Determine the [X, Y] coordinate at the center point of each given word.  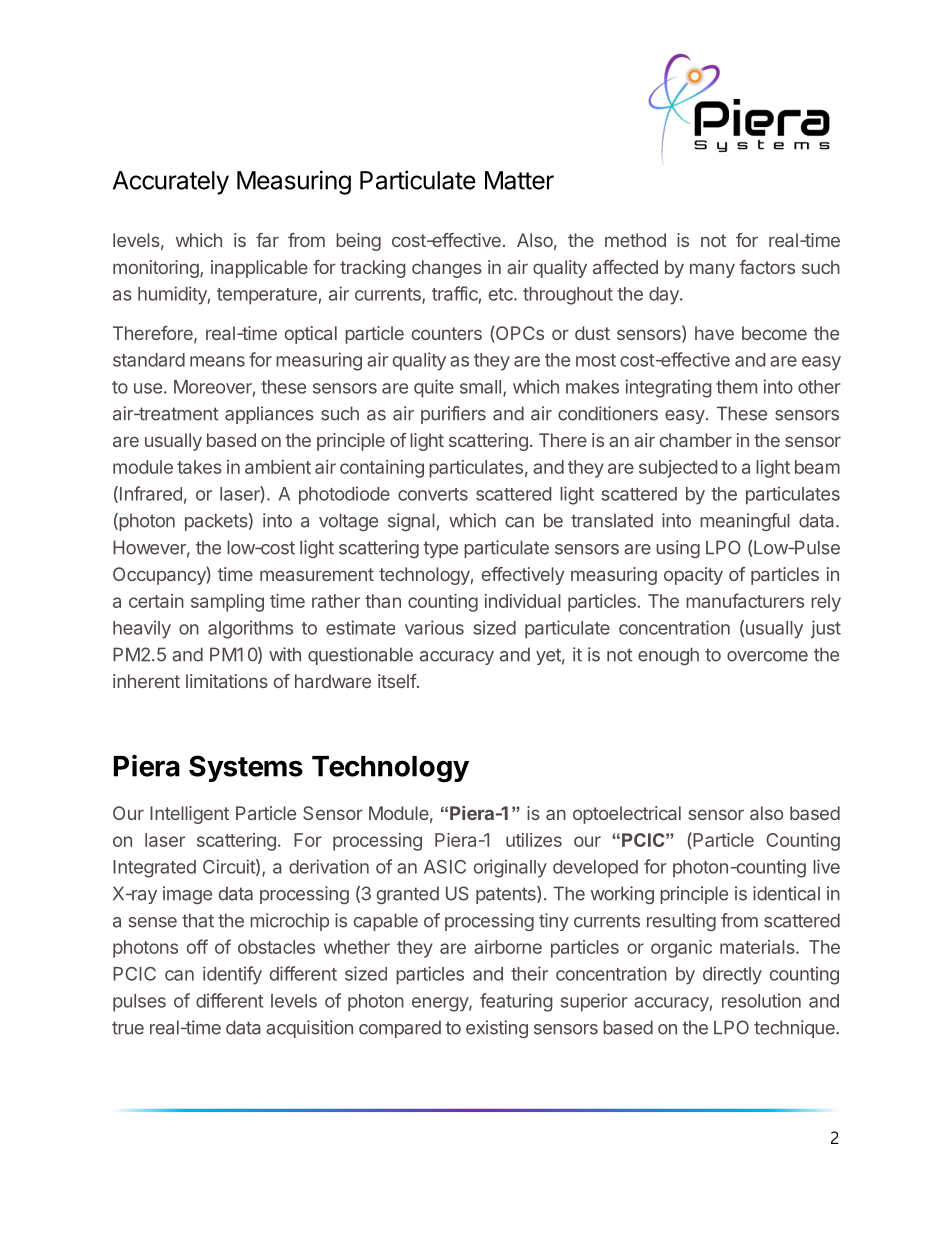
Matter [519, 180]
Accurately [171, 183]
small [480, 387]
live [826, 866]
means [217, 361]
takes [199, 467]
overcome [767, 656]
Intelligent [189, 815]
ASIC [445, 867]
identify [232, 975]
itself [397, 681]
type [440, 549]
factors [767, 267]
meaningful [745, 522]
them [736, 387]
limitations [227, 681]
